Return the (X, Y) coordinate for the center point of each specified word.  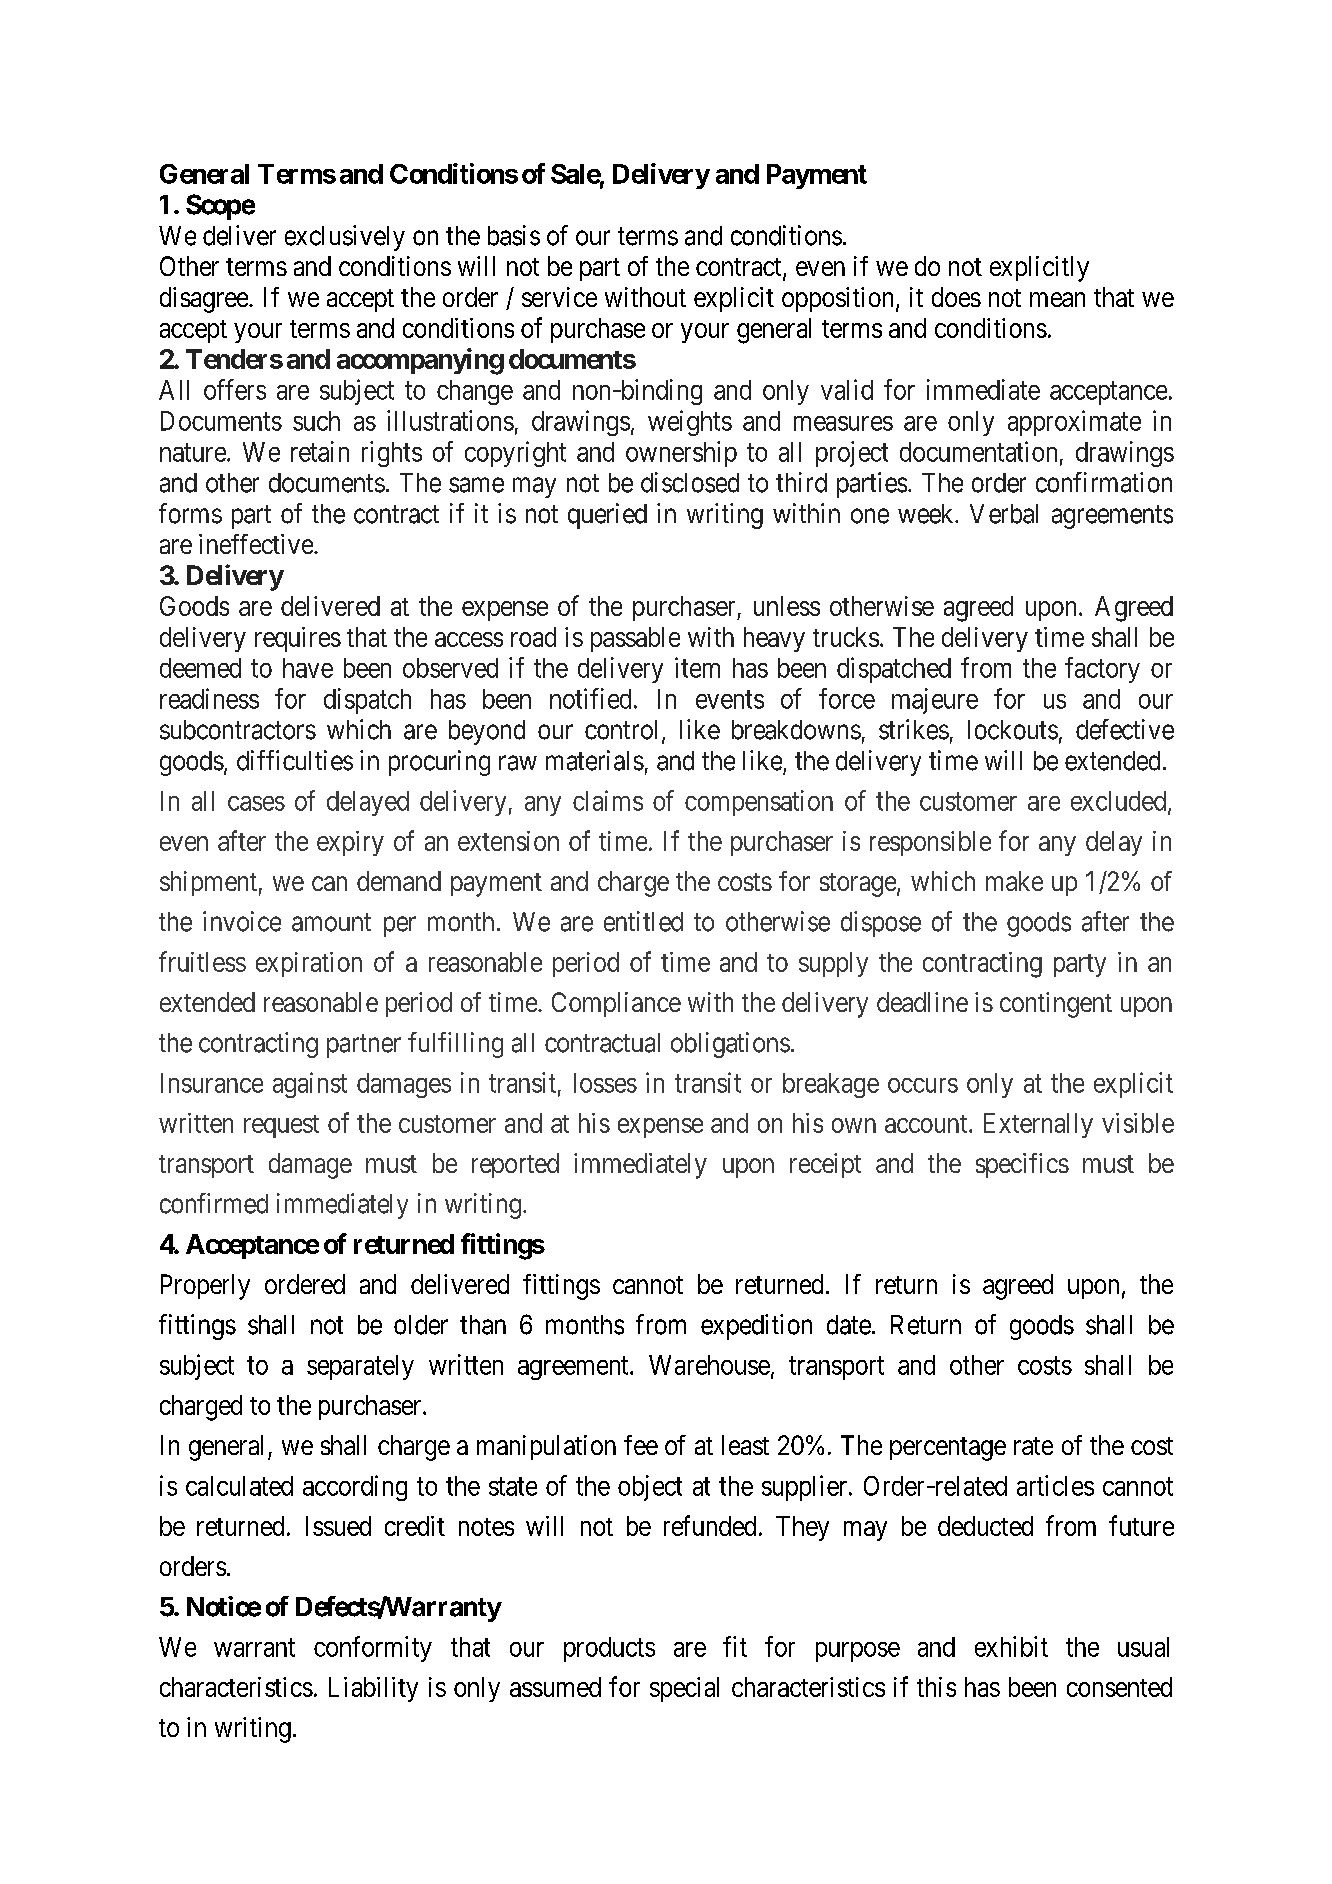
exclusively (345, 238)
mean (1057, 299)
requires (298, 639)
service (559, 297)
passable (635, 639)
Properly (205, 1287)
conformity (373, 1649)
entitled (643, 921)
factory (1102, 670)
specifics (1022, 1165)
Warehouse (709, 1365)
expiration (309, 964)
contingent (1056, 1005)
